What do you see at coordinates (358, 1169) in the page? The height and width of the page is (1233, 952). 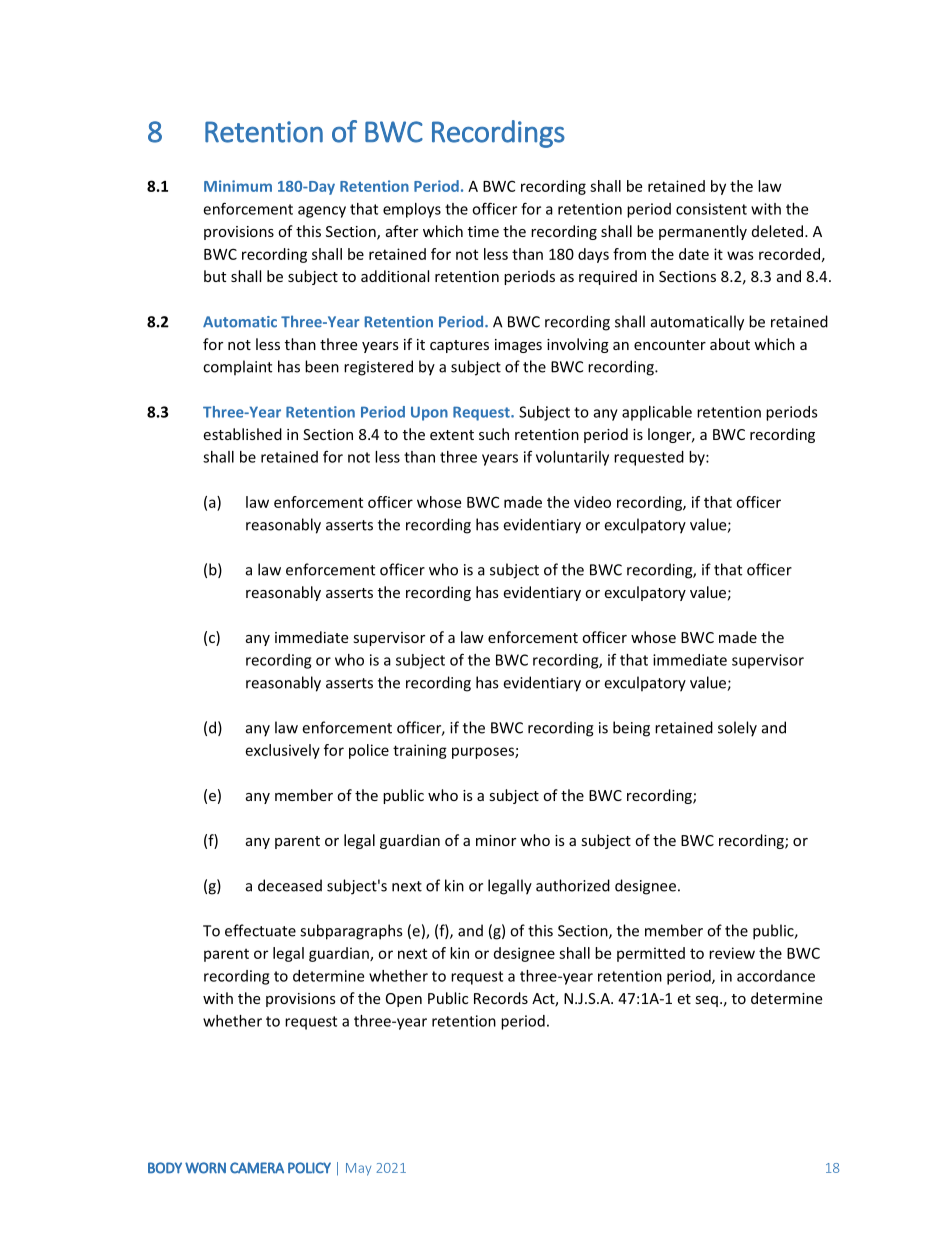 I see `May` at bounding box center [358, 1169].
